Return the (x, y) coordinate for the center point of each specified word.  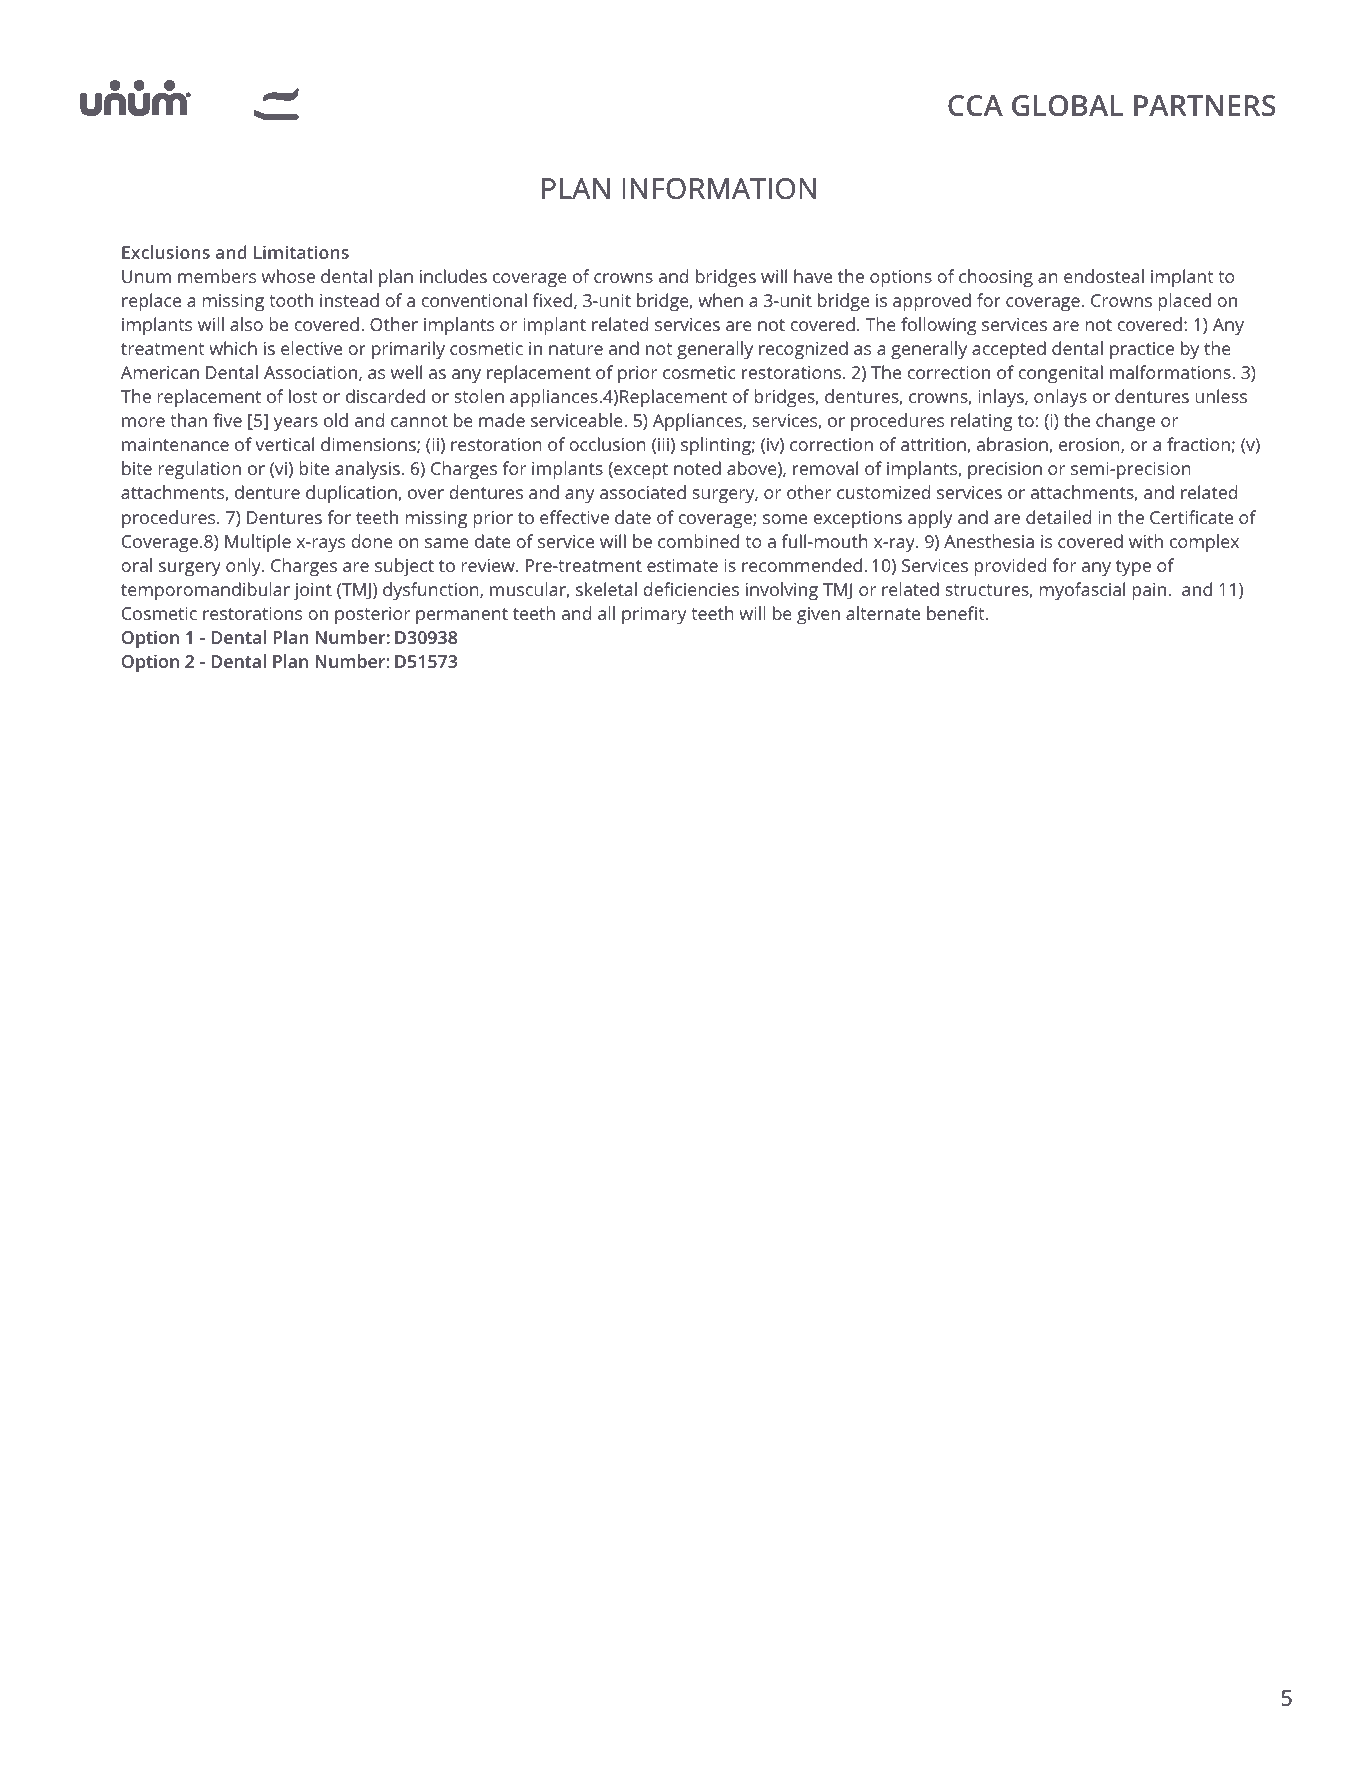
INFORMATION (719, 188)
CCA (975, 105)
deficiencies (691, 589)
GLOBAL (1067, 105)
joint (313, 591)
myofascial (1082, 591)
